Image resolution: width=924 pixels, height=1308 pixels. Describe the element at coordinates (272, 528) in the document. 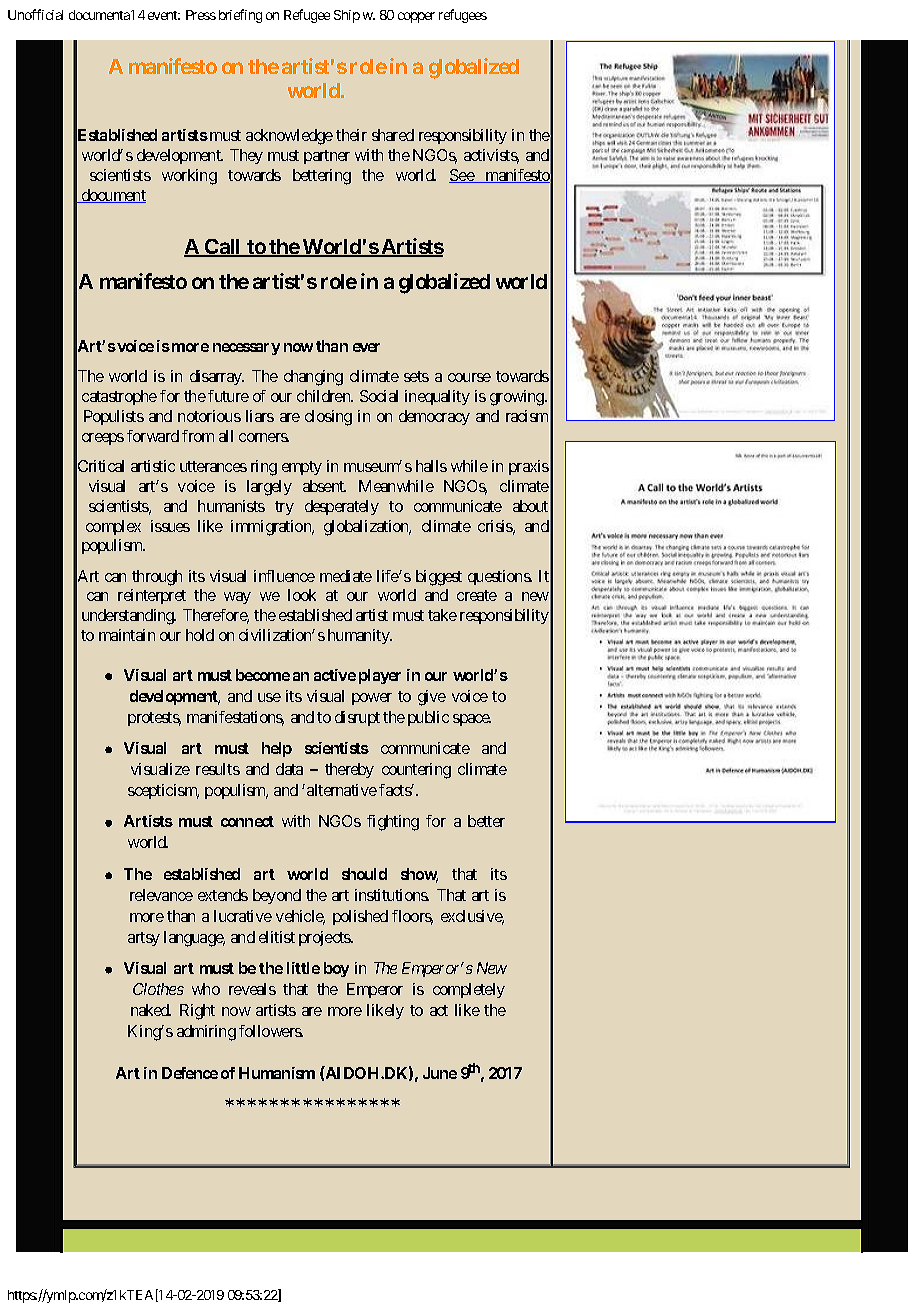

I see `immigration` at that location.
